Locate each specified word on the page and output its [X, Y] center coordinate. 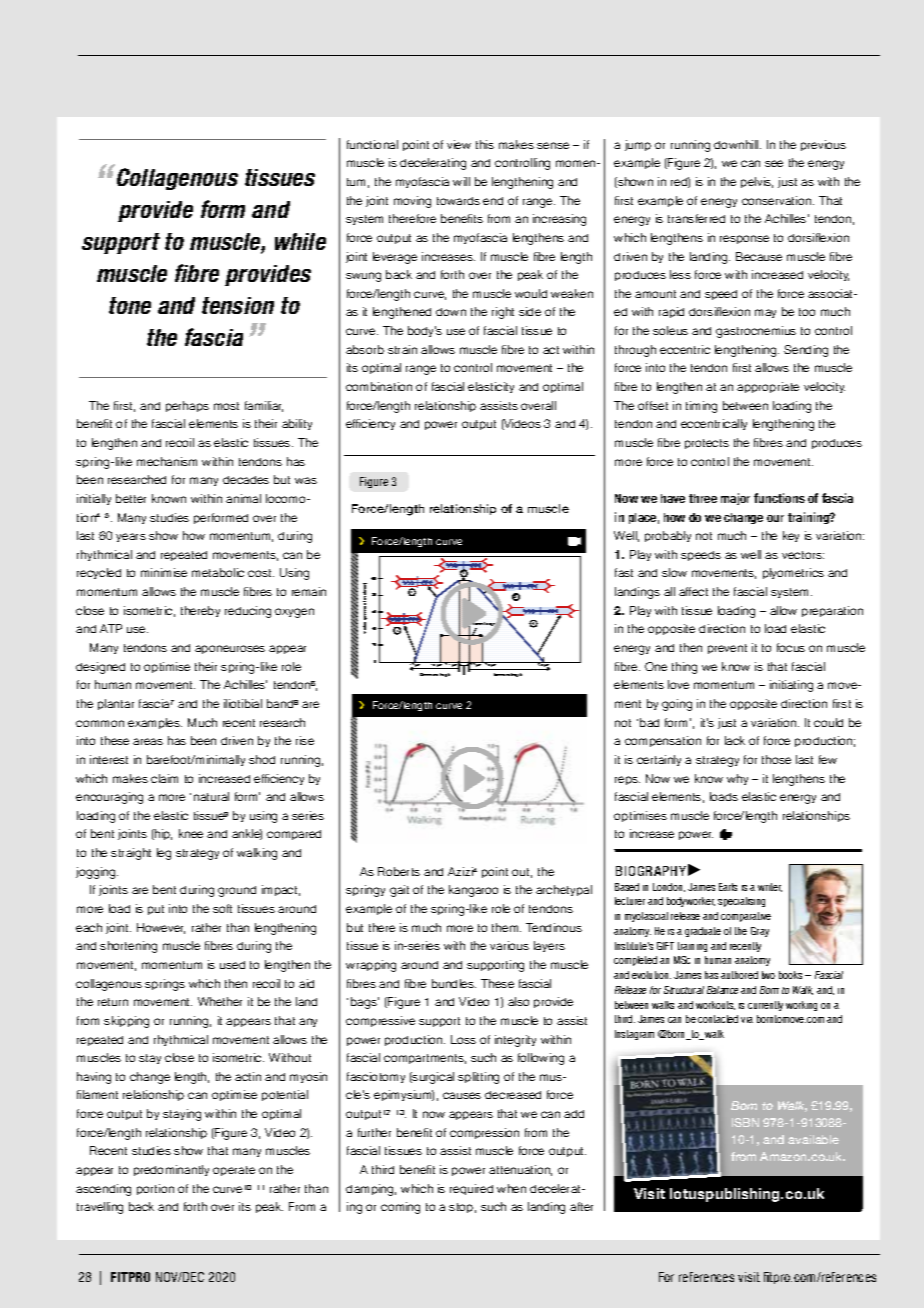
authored [739, 975]
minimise [164, 572]
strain [402, 349]
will [461, 181]
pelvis [757, 182]
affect [693, 591]
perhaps [187, 406]
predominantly [171, 1170]
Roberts [399, 871]
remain [309, 591]
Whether [220, 1001]
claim [164, 778]
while [300, 241]
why [737, 779]
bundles [454, 983]
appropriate [768, 387]
